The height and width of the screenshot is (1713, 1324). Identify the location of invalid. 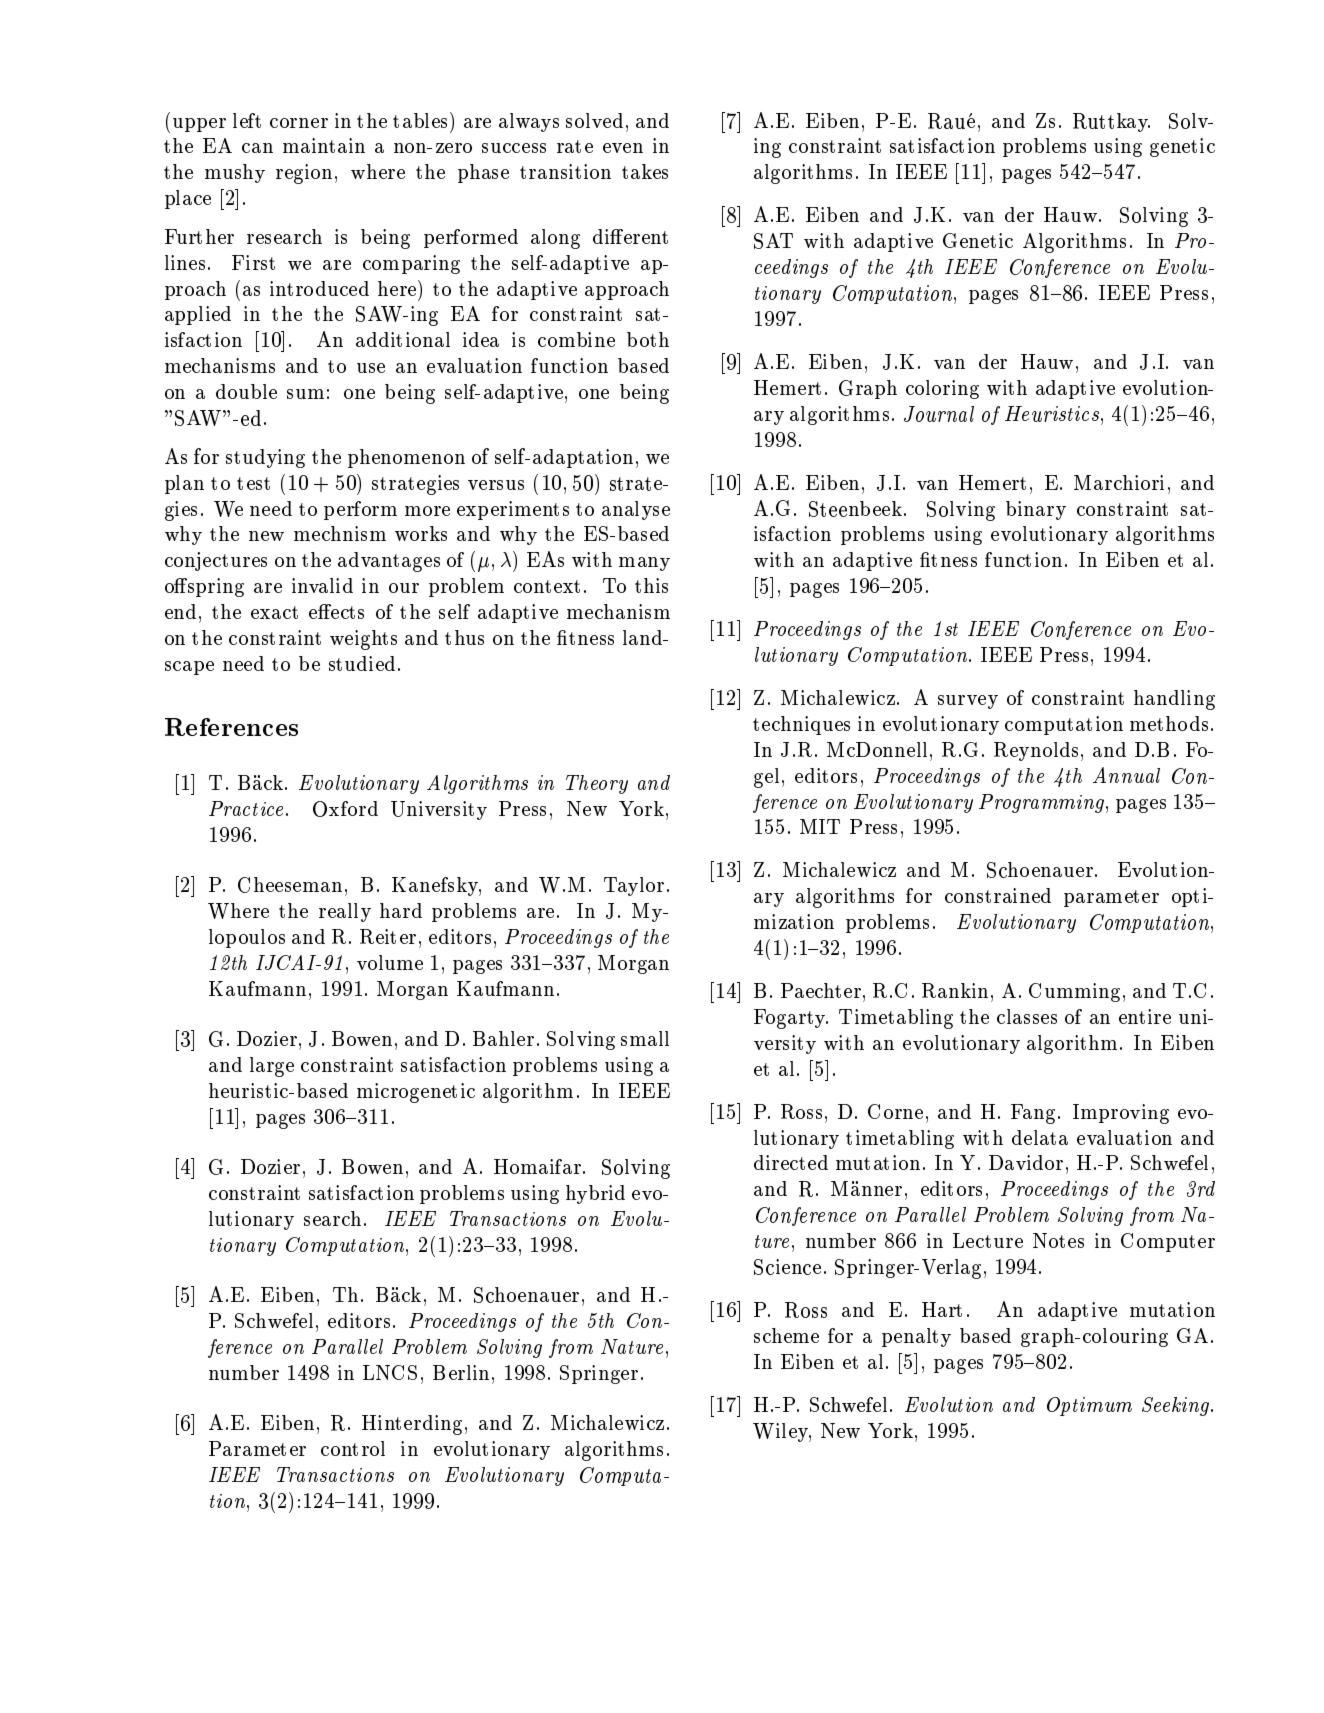
(322, 585).
